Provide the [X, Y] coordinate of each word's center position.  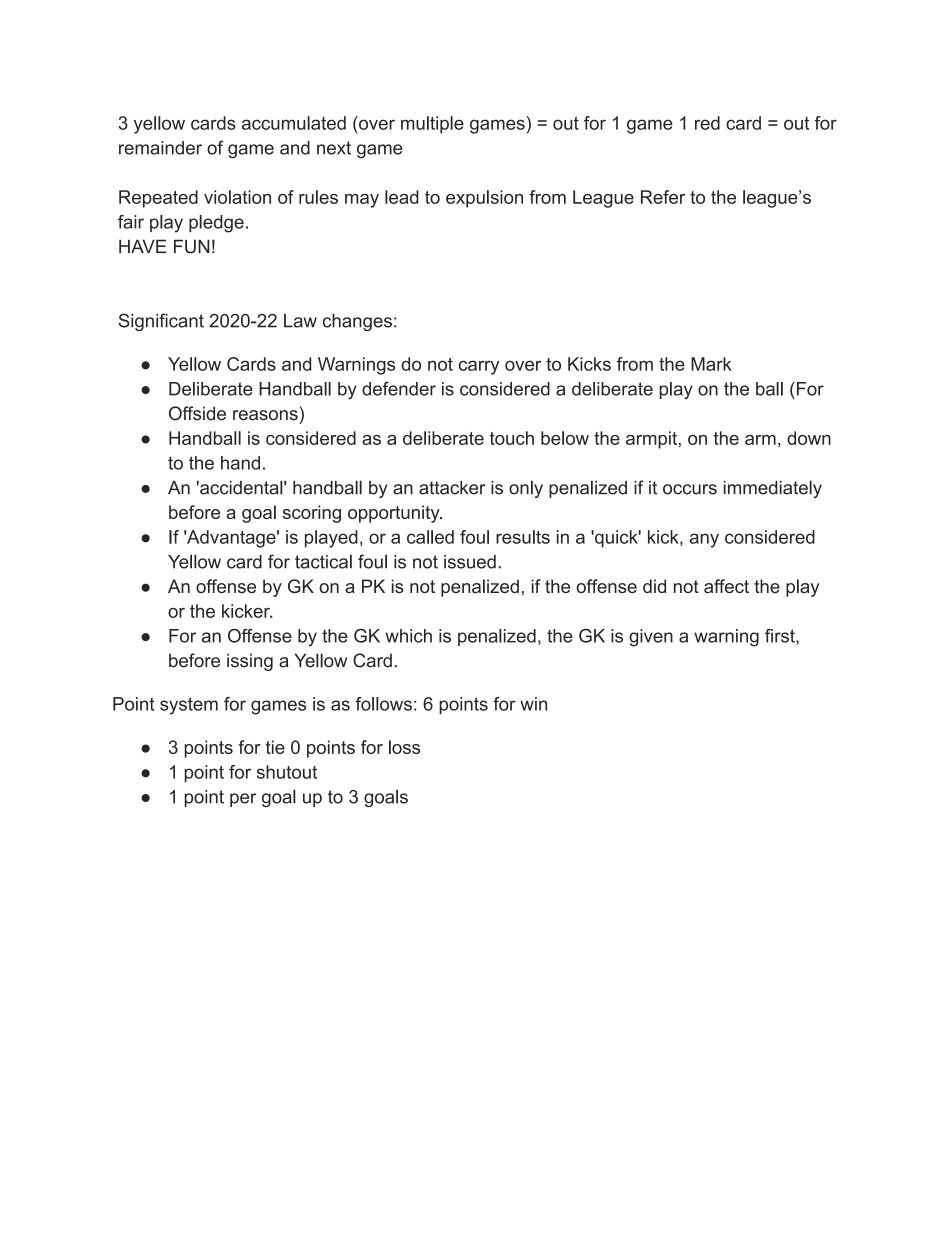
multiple [432, 125]
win [533, 704]
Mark [711, 364]
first [781, 637]
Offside [197, 413]
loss [404, 747]
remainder [160, 148]
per [243, 800]
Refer [663, 197]
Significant [161, 322]
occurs [690, 489]
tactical [323, 561]
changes [357, 322]
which [408, 636]
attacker [452, 488]
